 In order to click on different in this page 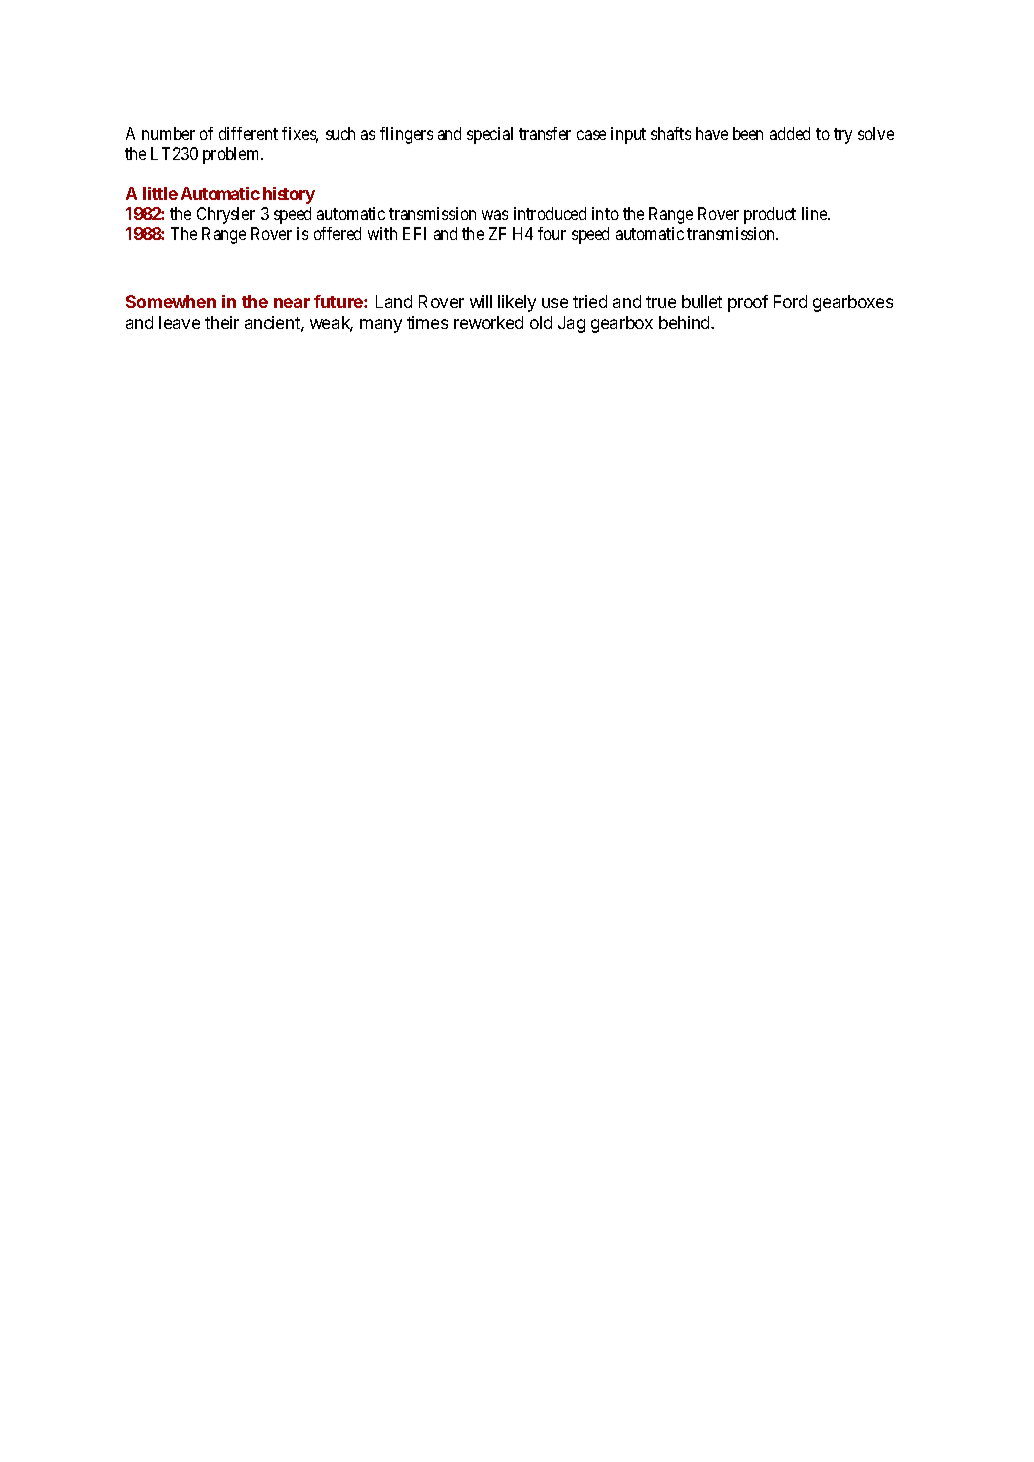, I will do `click(248, 133)`.
